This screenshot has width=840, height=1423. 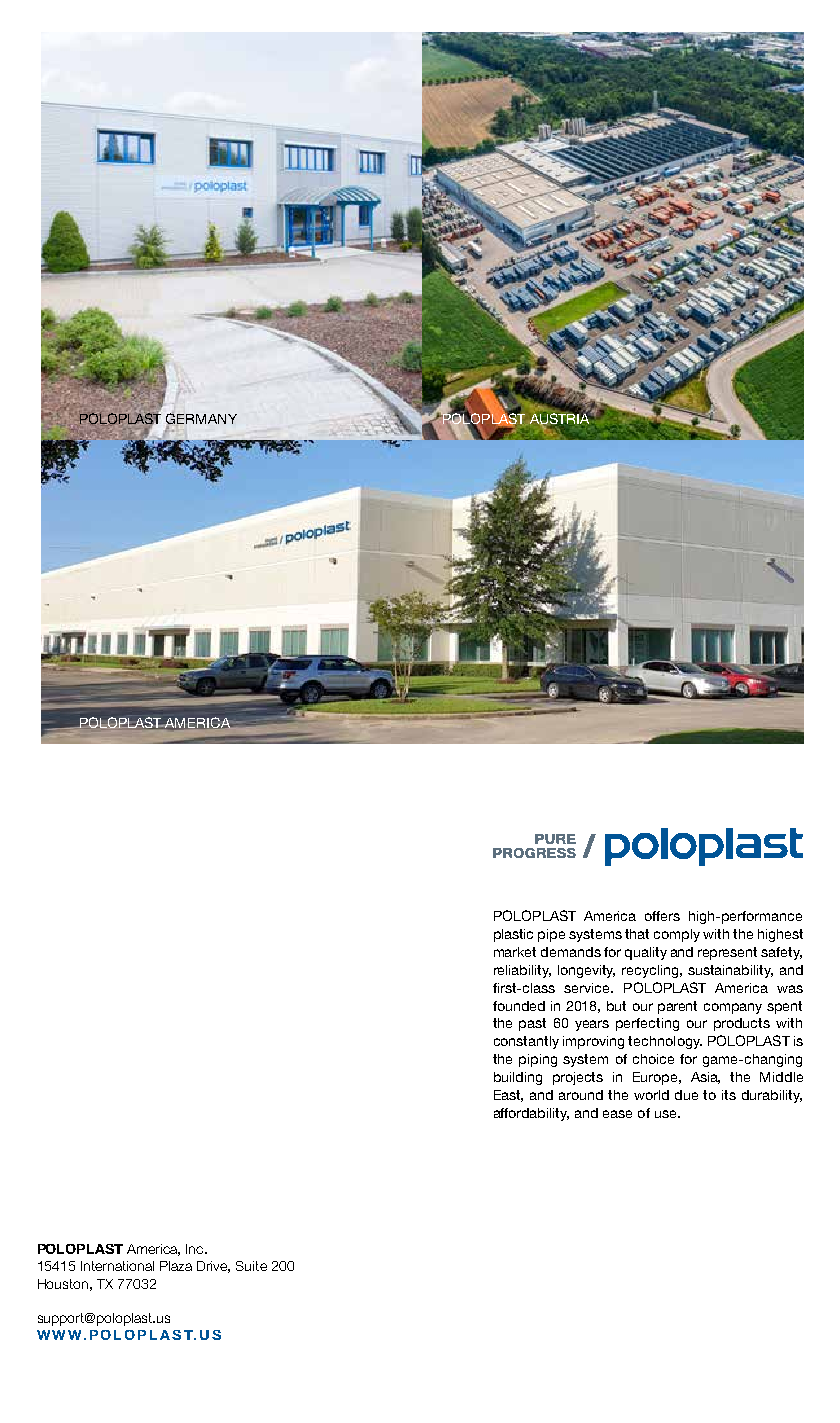 What do you see at coordinates (551, 935) in the screenshot?
I see `pipe` at bounding box center [551, 935].
